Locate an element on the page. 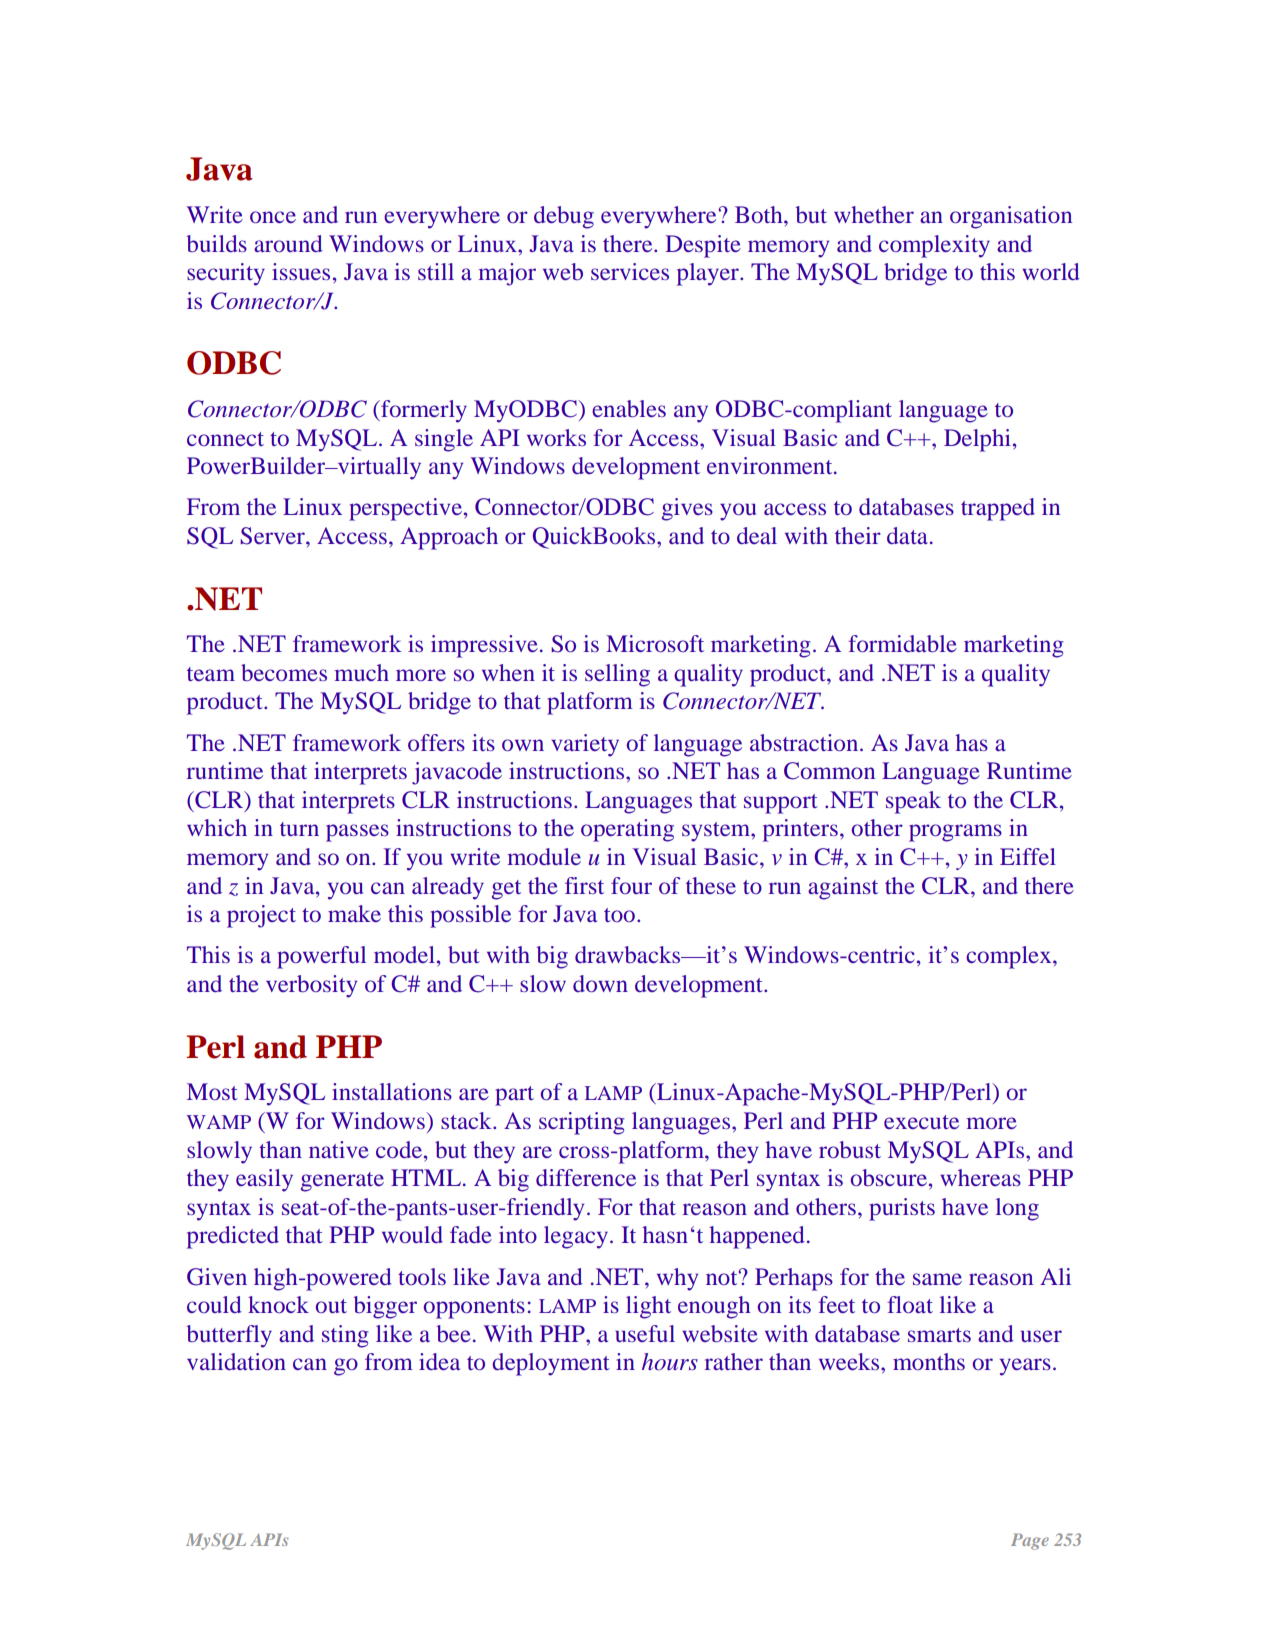 This document has height=1643, width=1269. issues is located at coordinates (301, 271).
